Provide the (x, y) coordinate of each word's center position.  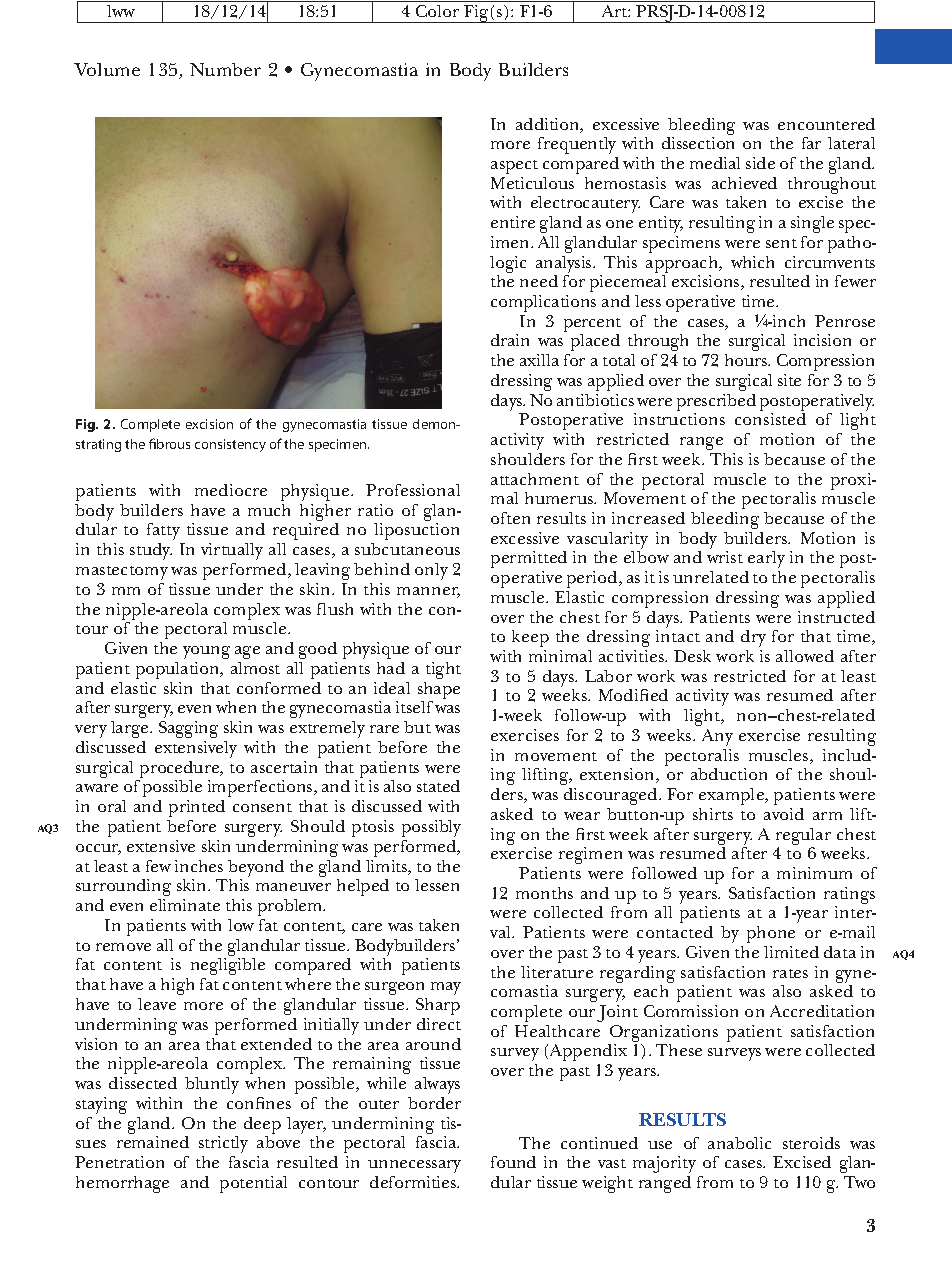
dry (753, 638)
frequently (577, 145)
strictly (223, 1144)
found (513, 1162)
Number (225, 69)
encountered (826, 124)
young (206, 652)
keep (530, 638)
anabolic (739, 1143)
